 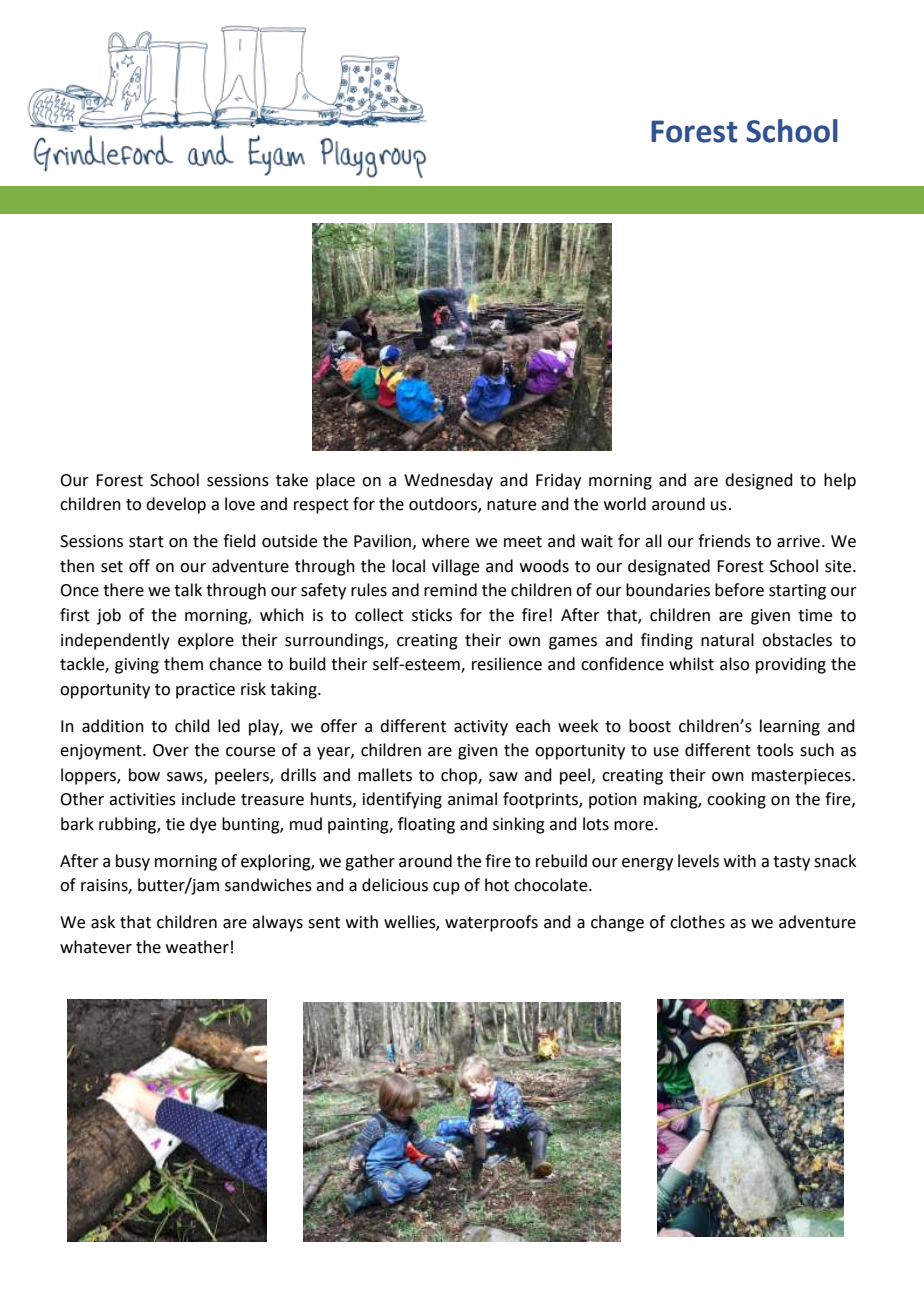 What do you see at coordinates (759, 481) in the screenshot?
I see `designed` at bounding box center [759, 481].
